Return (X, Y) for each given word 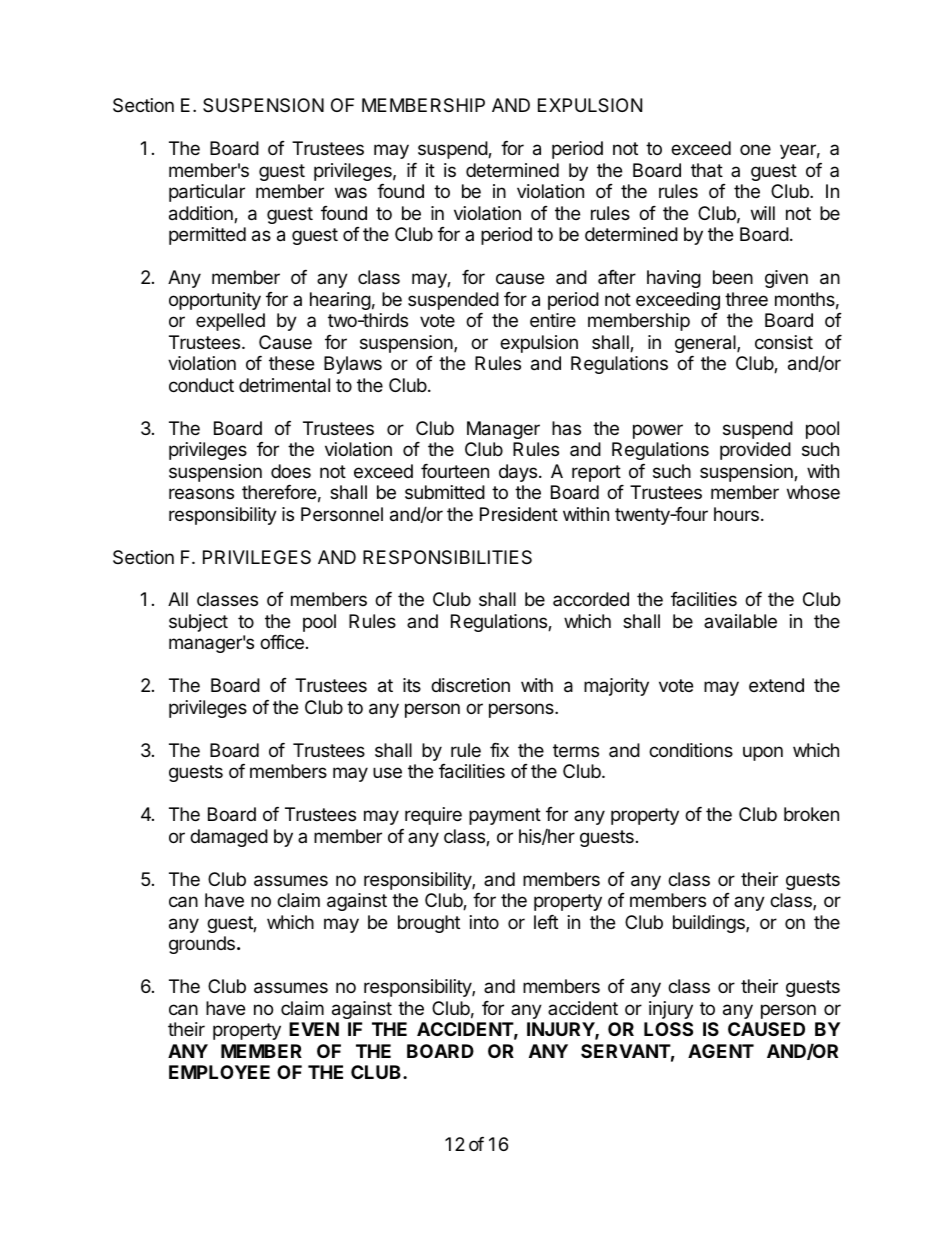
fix (499, 750)
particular (207, 193)
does (291, 471)
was (351, 192)
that (707, 170)
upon (763, 753)
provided (755, 451)
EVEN (314, 1029)
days (518, 473)
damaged (229, 838)
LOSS (668, 1029)
